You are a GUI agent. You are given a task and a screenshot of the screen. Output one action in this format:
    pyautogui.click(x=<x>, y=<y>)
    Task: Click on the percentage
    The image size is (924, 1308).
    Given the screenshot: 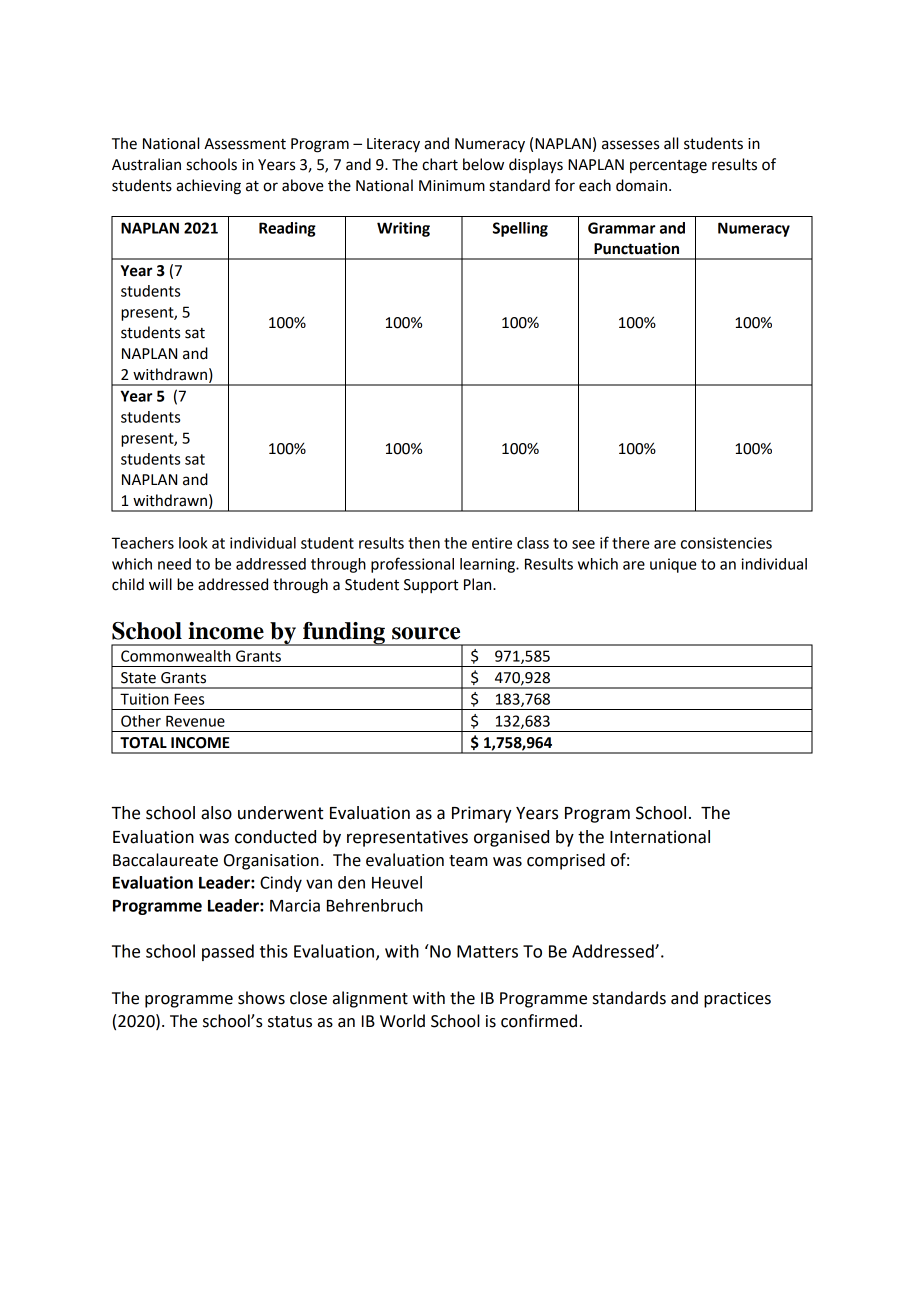 What is the action you would take?
    pyautogui.click(x=668, y=167)
